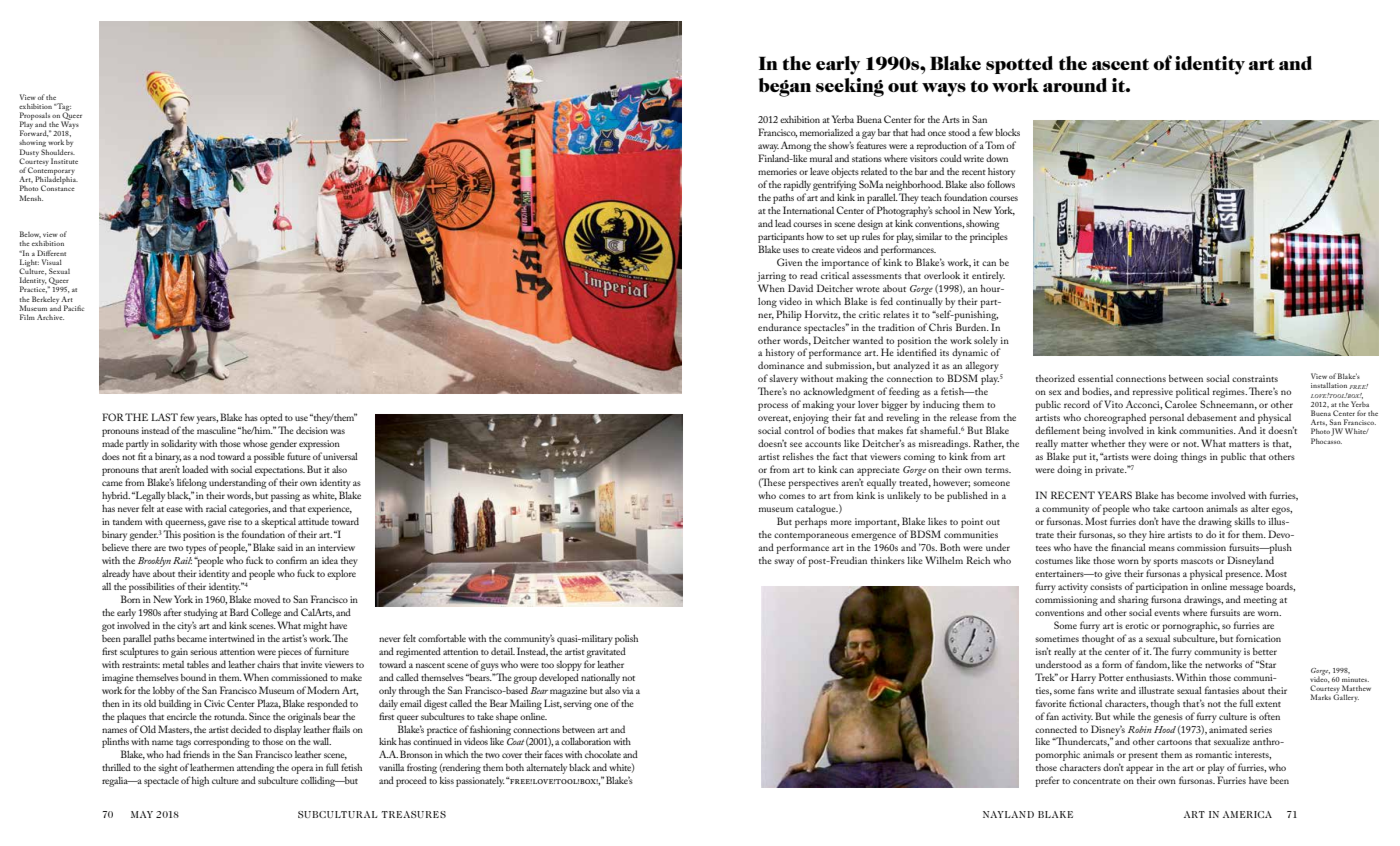  What do you see at coordinates (1075, 85) in the page?
I see `around` at bounding box center [1075, 85].
